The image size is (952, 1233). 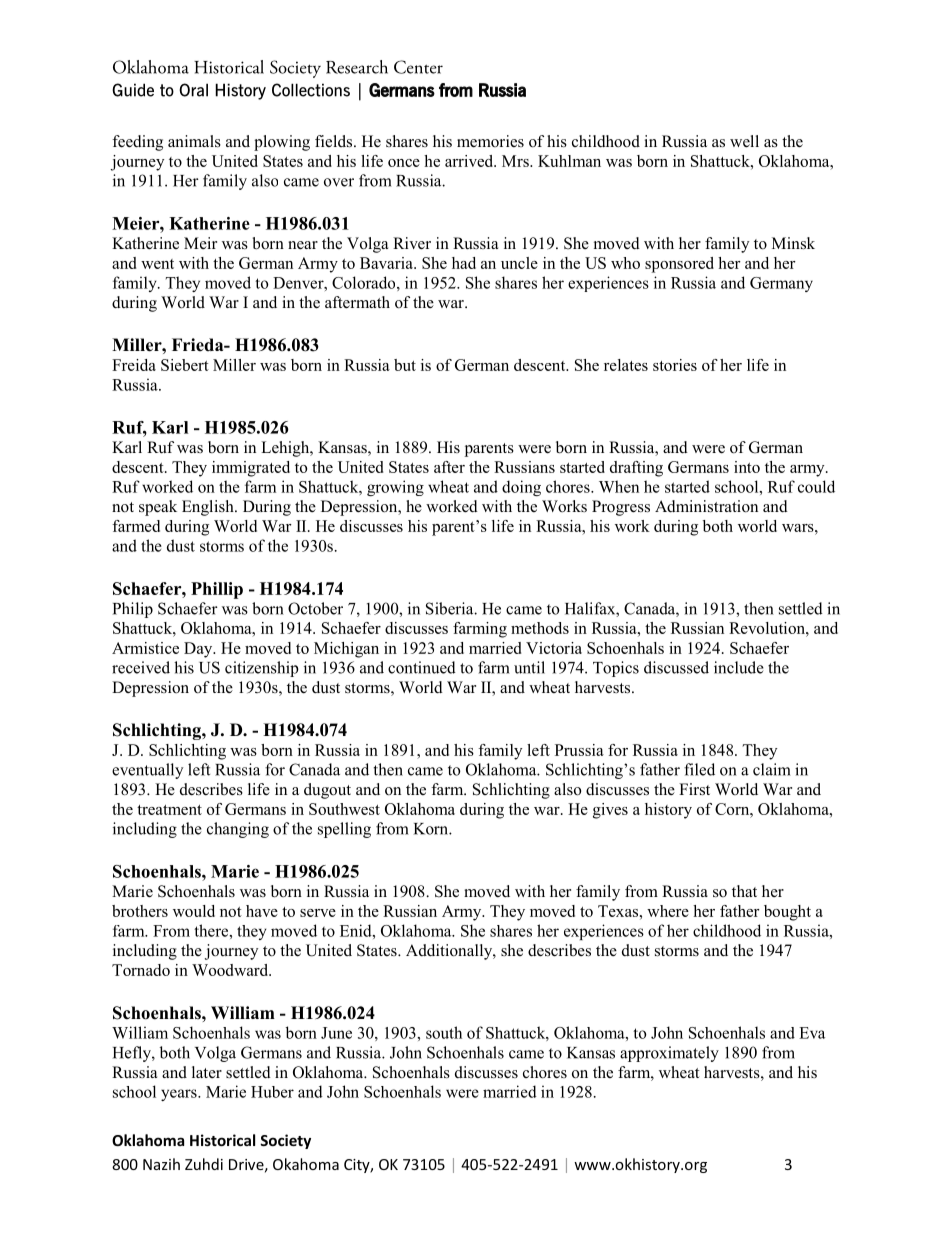 I want to click on June, so click(x=336, y=1033).
